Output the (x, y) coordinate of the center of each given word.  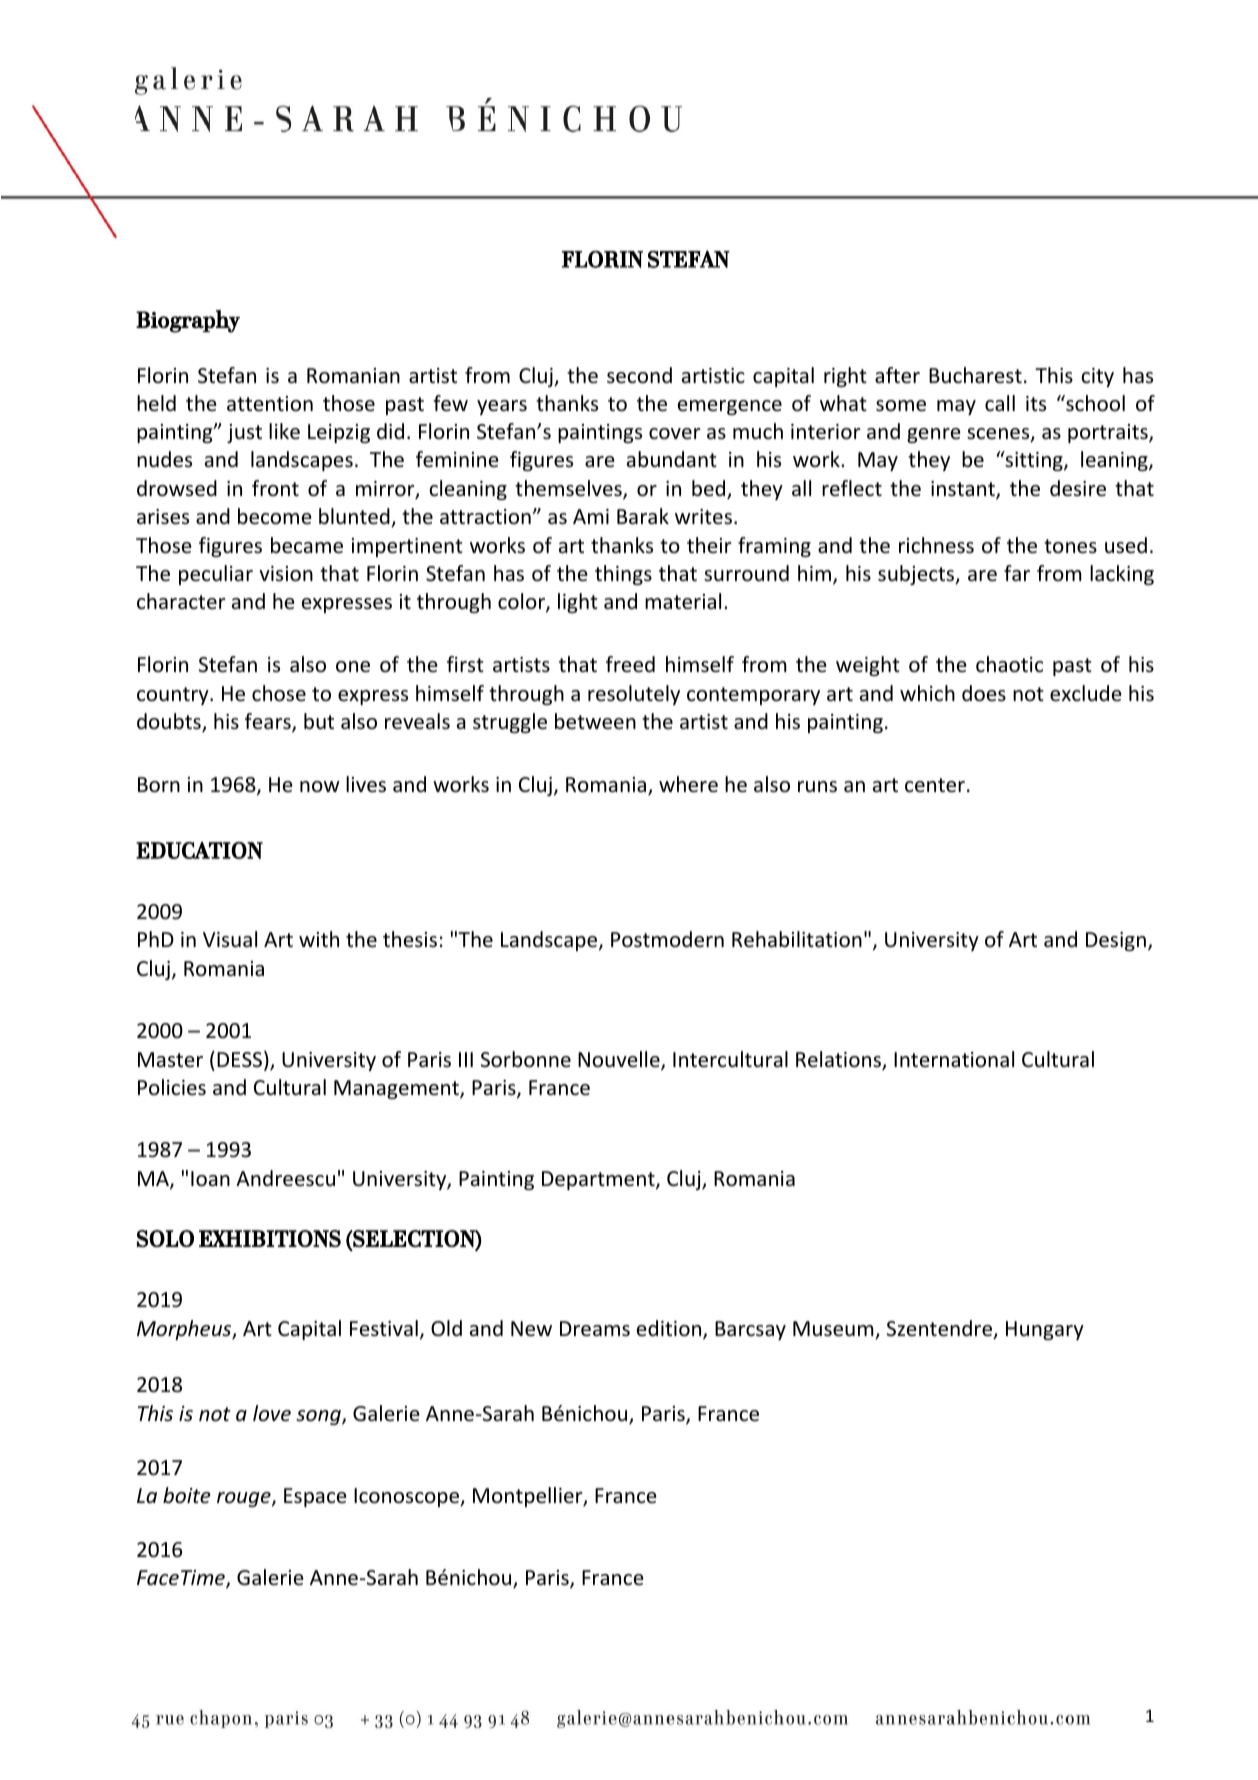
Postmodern (667, 939)
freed (630, 664)
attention (270, 404)
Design (1116, 941)
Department (599, 1180)
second (639, 375)
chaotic (1009, 664)
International (954, 1059)
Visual (230, 939)
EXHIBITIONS (270, 1238)
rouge (245, 1499)
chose (279, 693)
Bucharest (975, 375)
